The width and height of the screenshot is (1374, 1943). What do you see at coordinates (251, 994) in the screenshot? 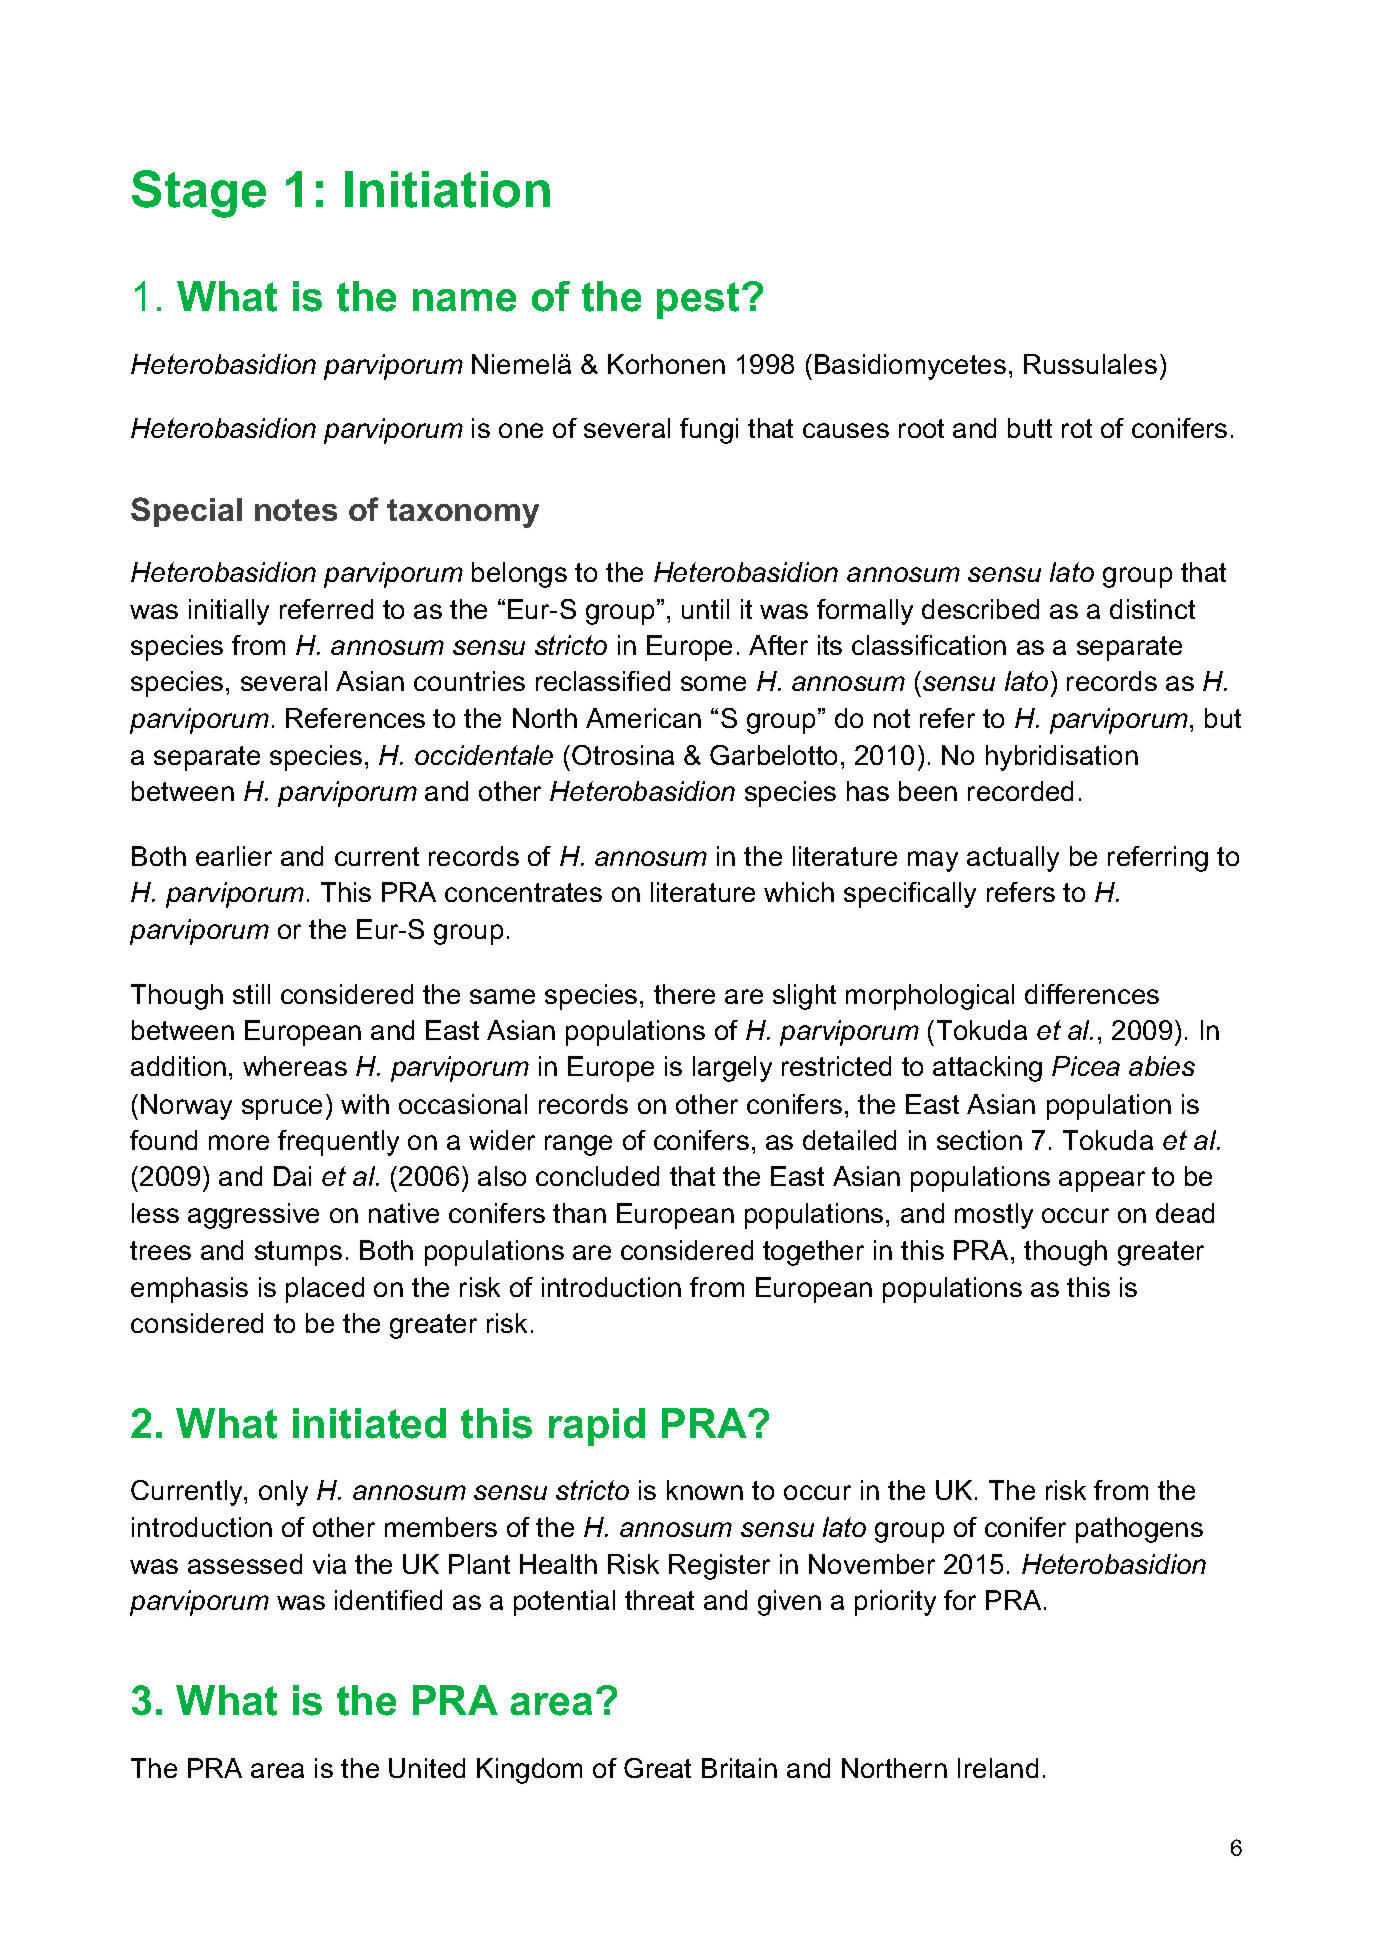
I see `still` at bounding box center [251, 994].
